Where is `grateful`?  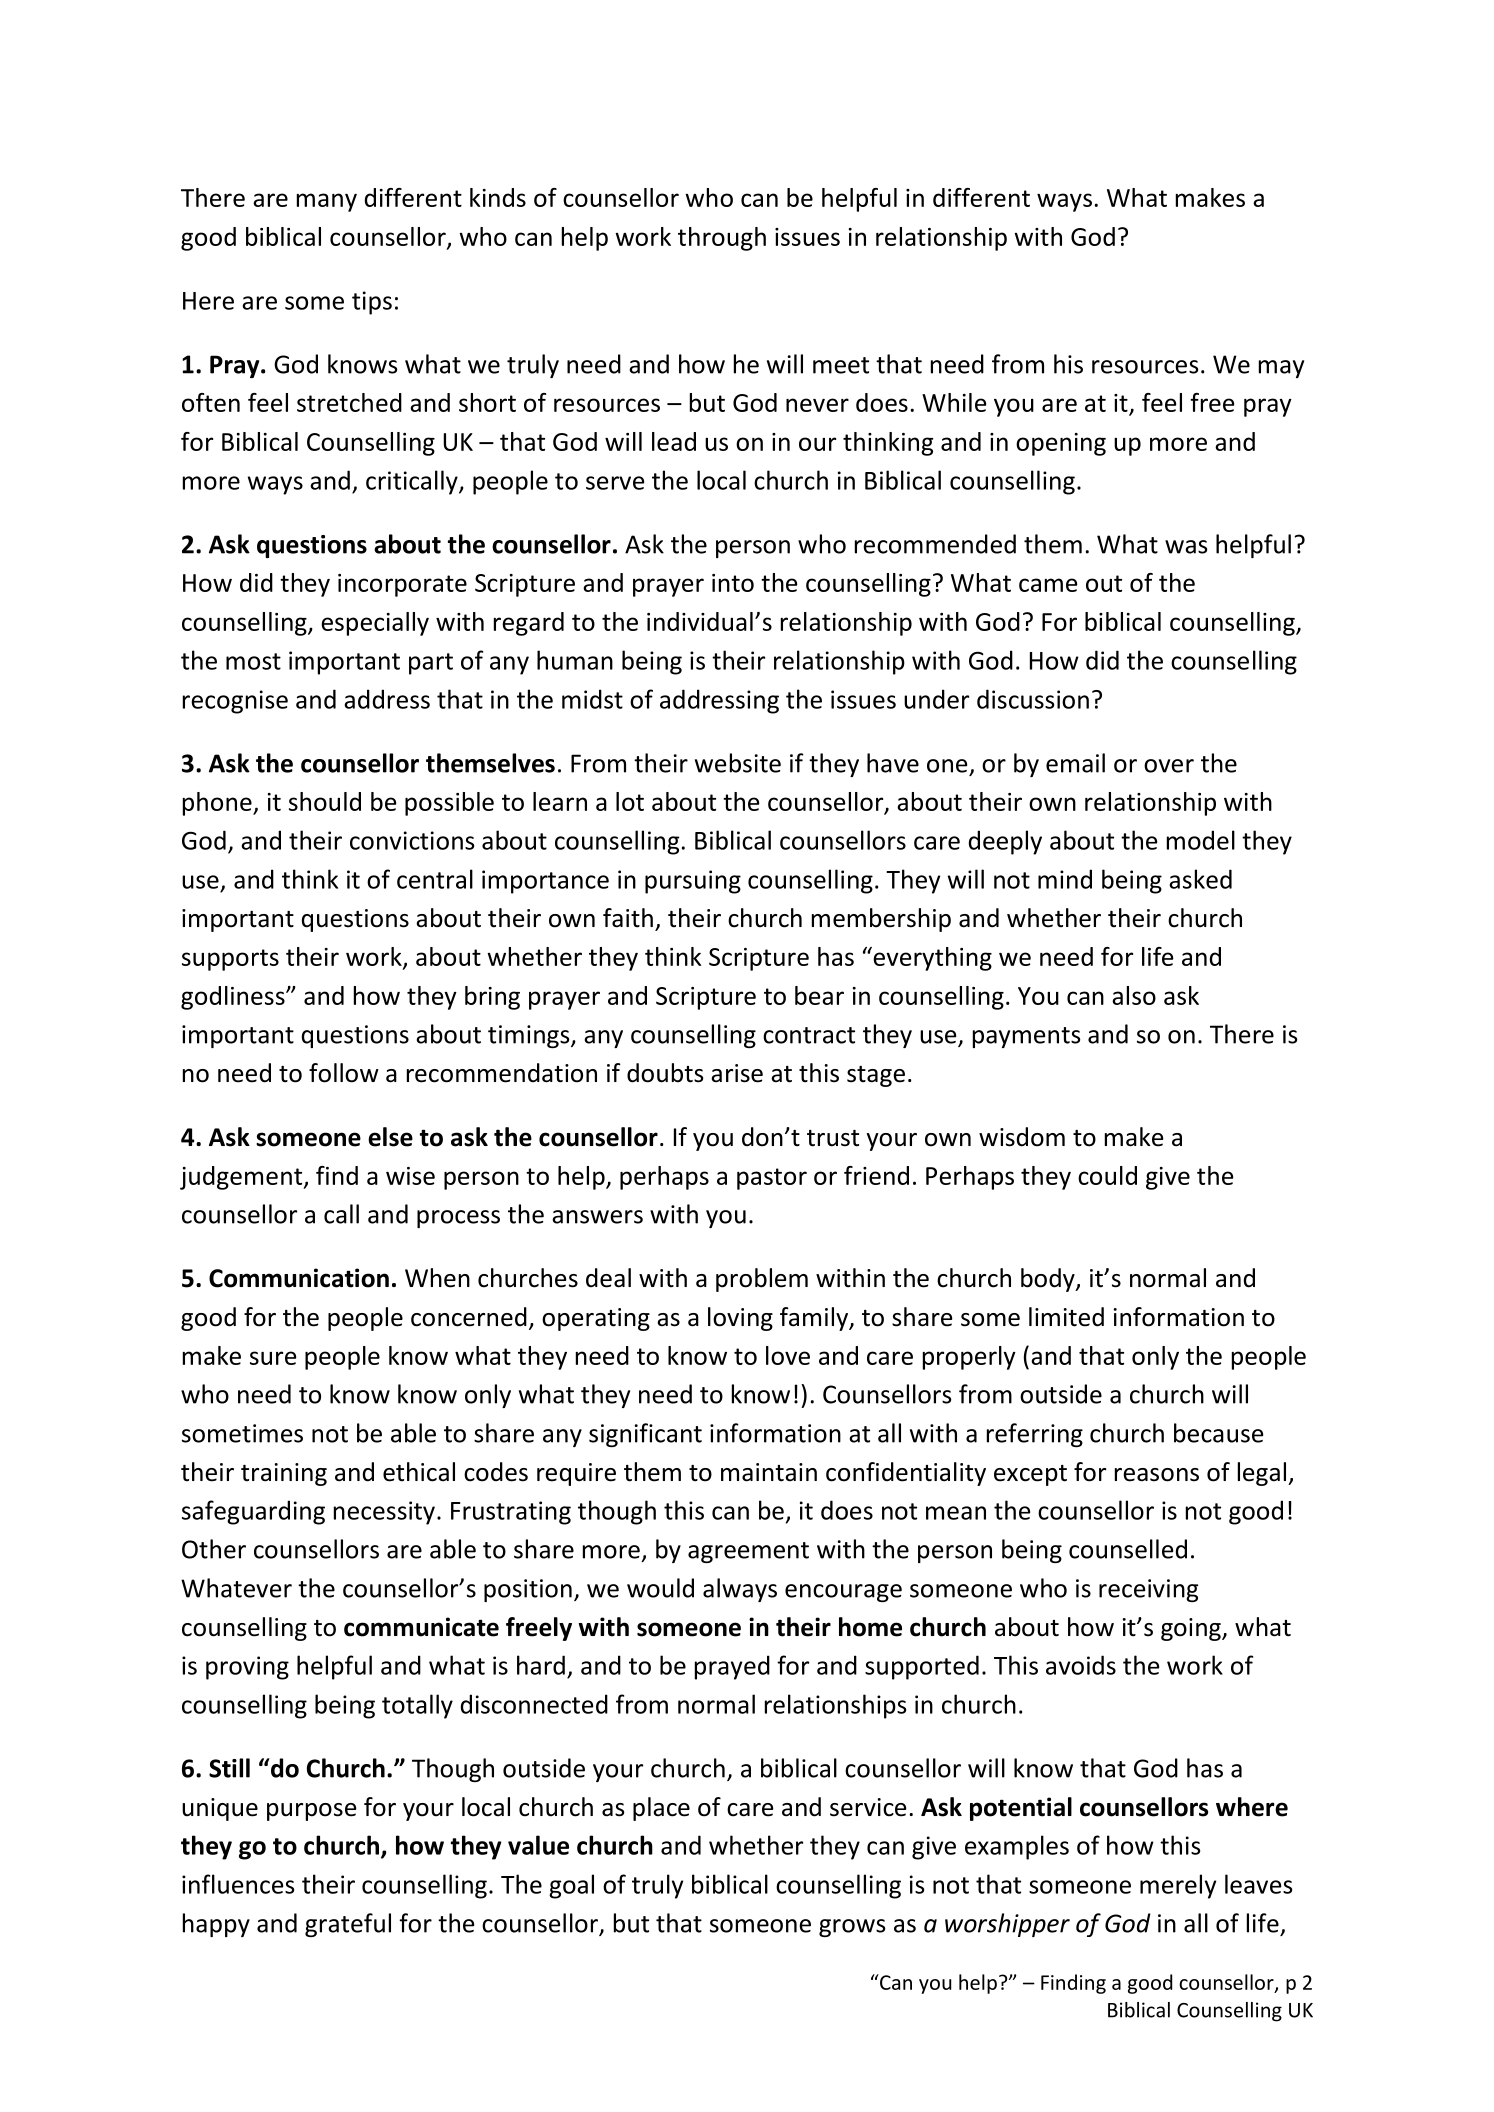 grateful is located at coordinates (348, 1925).
